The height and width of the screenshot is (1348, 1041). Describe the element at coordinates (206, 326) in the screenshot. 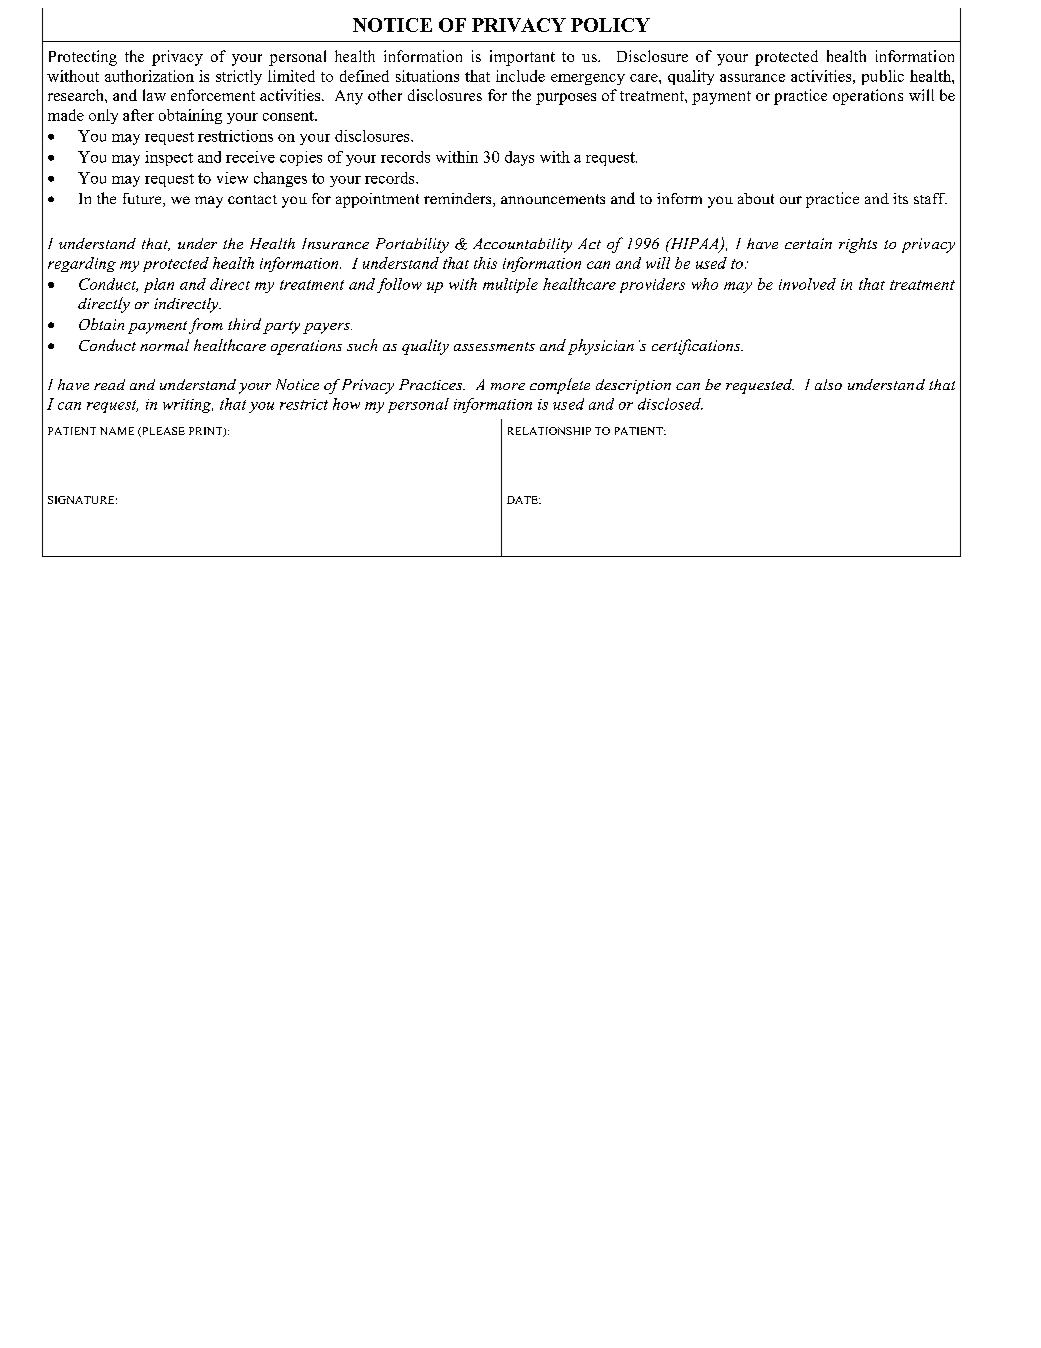

I see `from` at that location.
